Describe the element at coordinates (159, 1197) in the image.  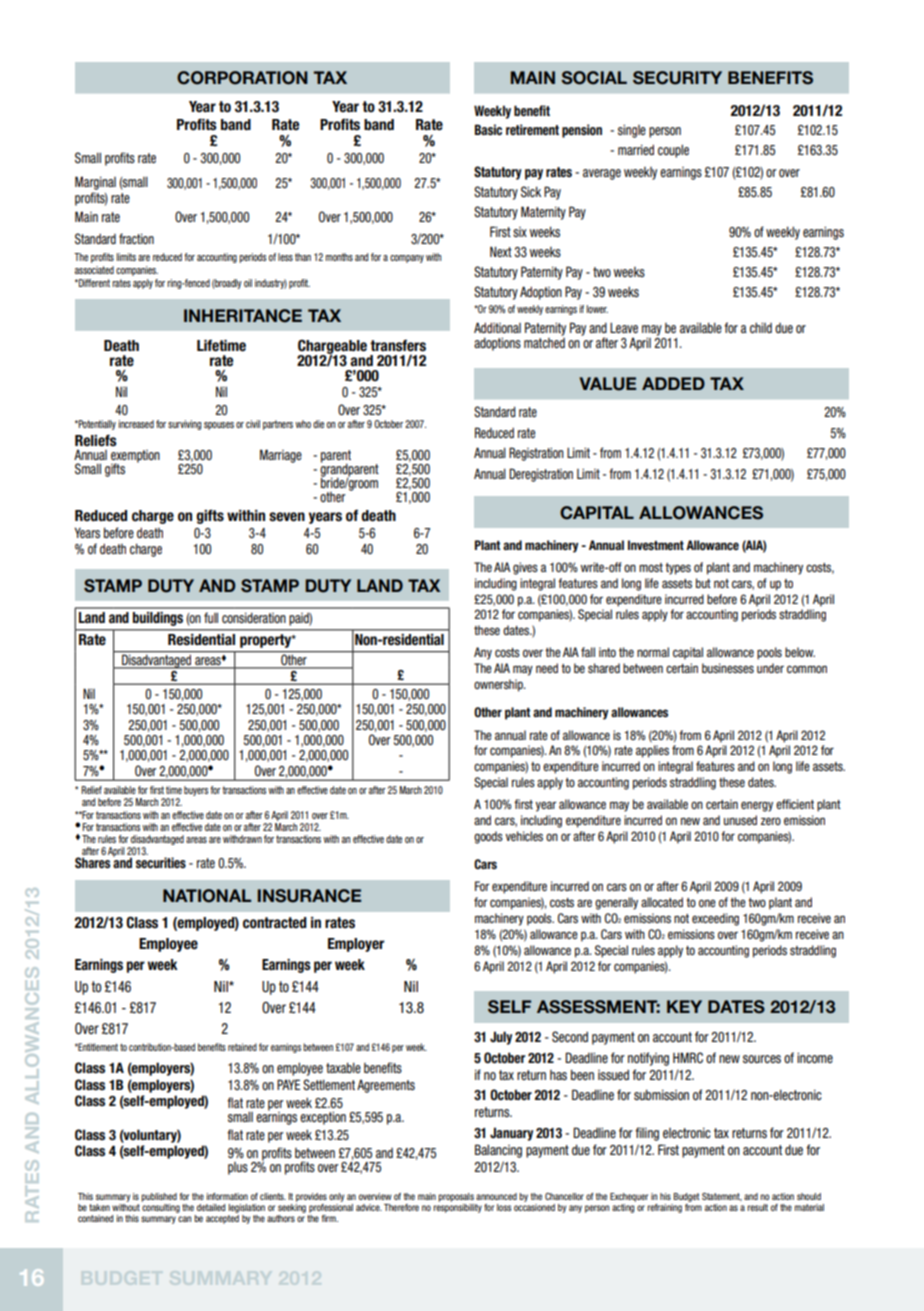
I see `published` at that location.
